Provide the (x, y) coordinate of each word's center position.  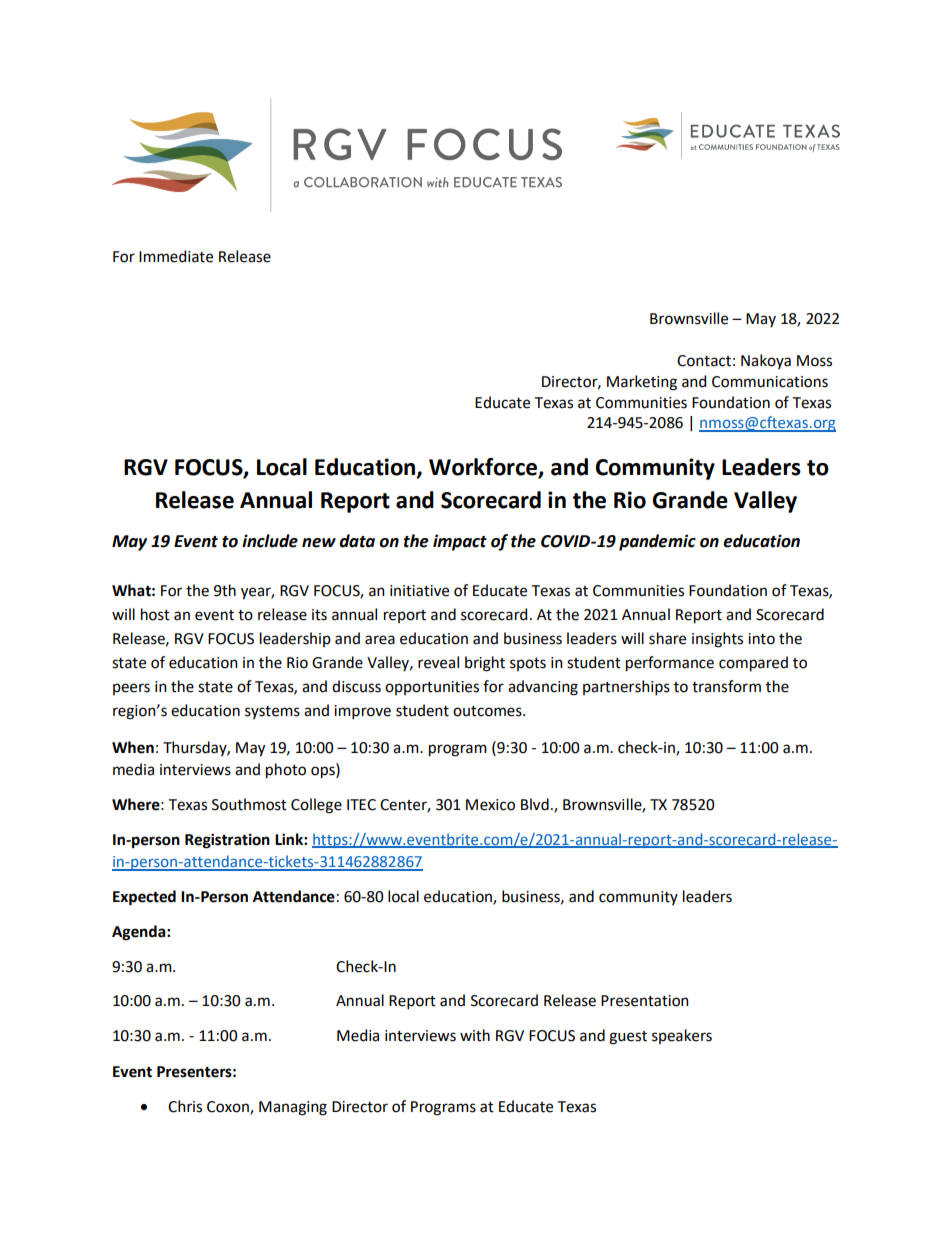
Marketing (642, 383)
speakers (682, 1036)
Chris (185, 1106)
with (475, 1035)
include (270, 541)
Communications (770, 382)
